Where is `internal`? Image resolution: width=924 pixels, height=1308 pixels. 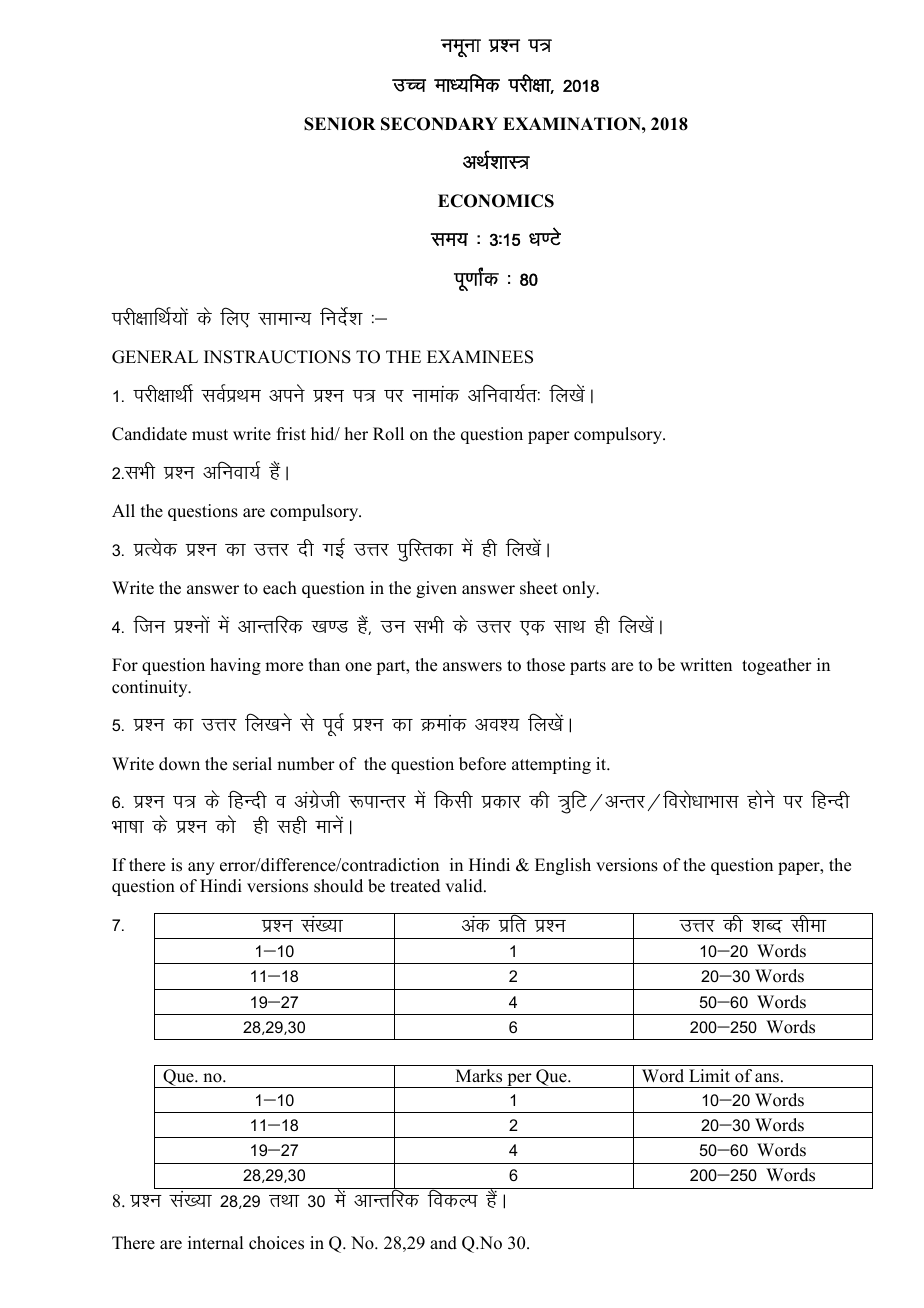
internal is located at coordinates (215, 1243).
